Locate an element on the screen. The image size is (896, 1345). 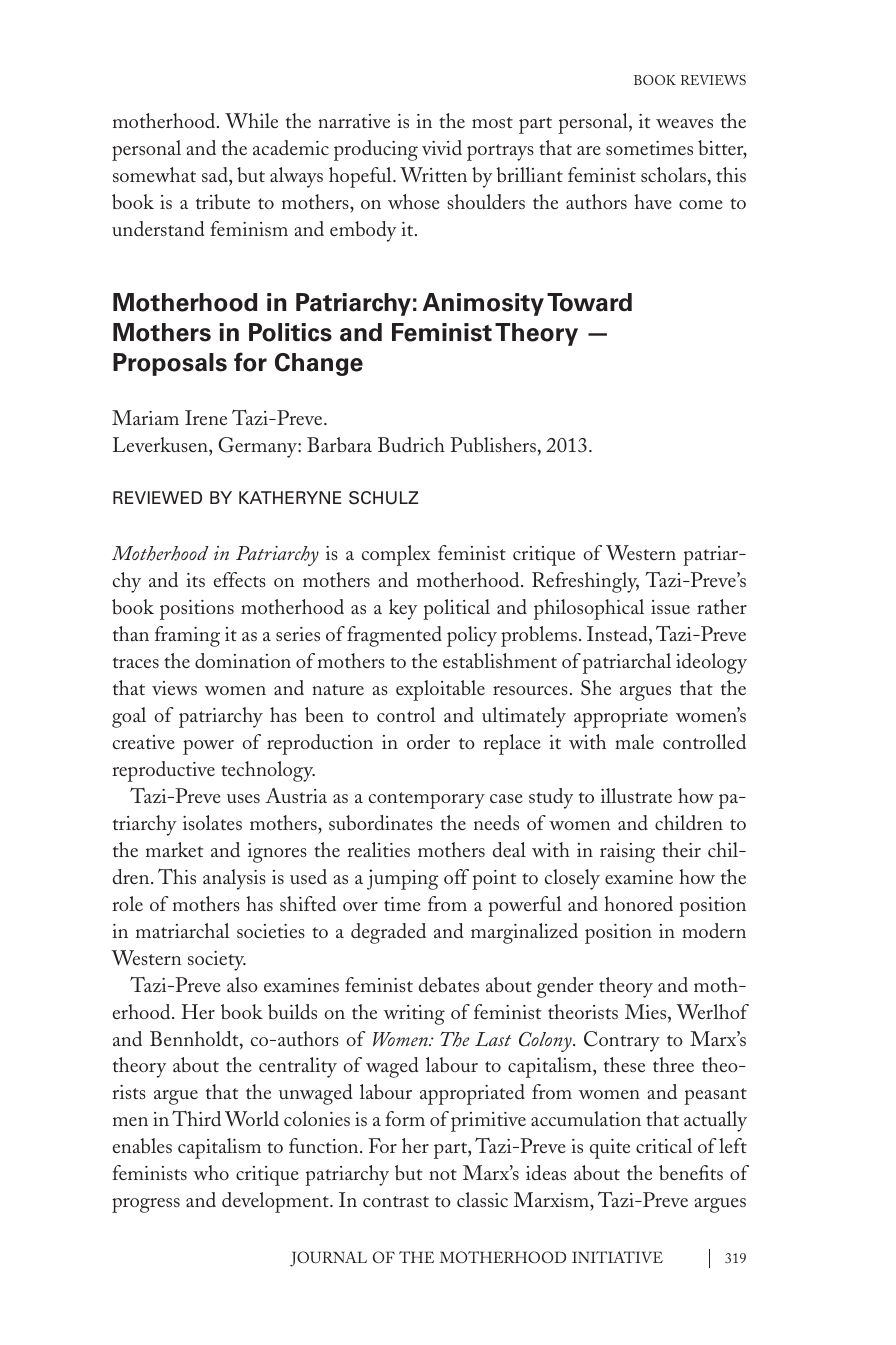
exploitable is located at coordinates (440, 690).
